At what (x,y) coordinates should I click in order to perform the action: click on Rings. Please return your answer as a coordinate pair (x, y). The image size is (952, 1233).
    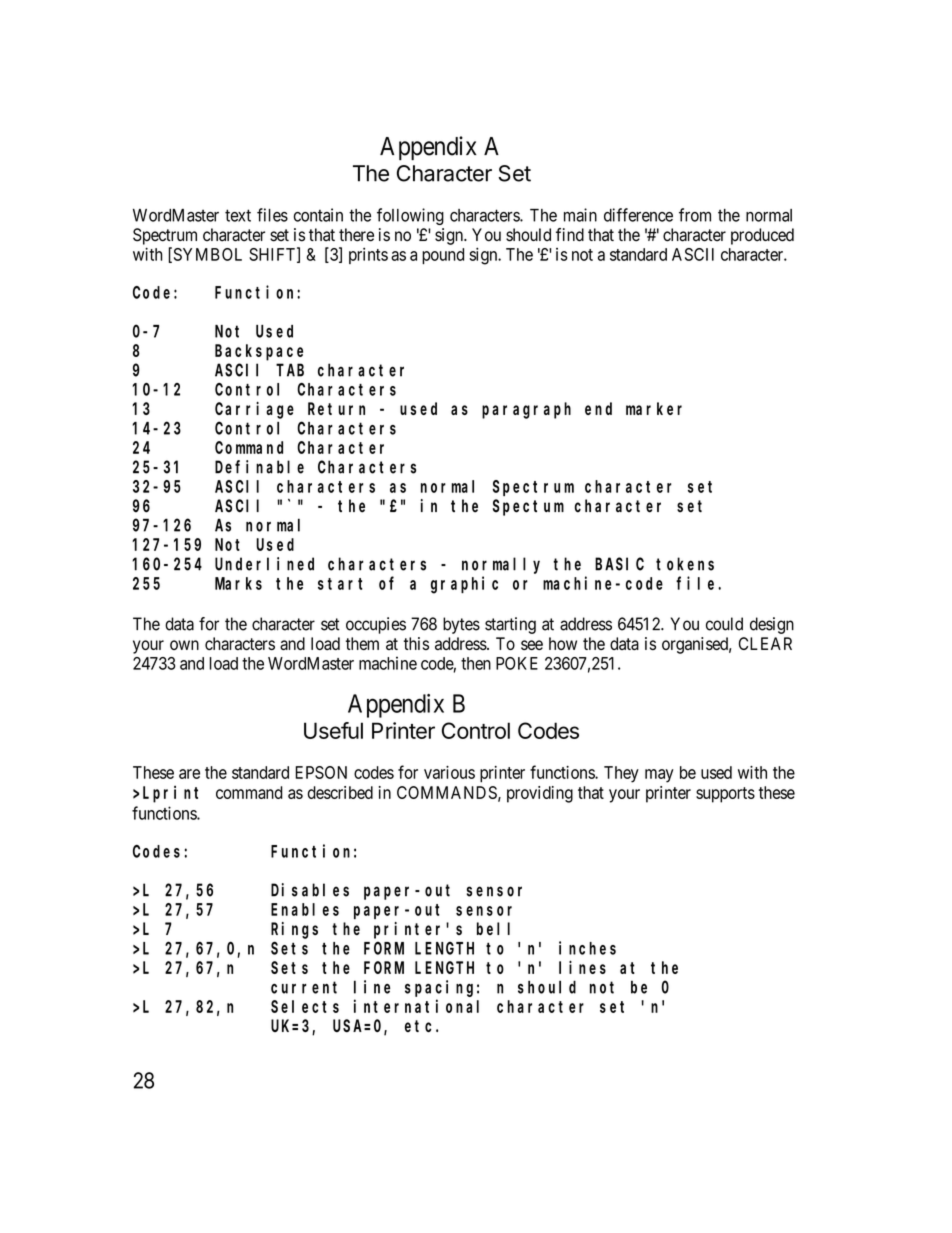
    Looking at the image, I should click on (294, 930).
